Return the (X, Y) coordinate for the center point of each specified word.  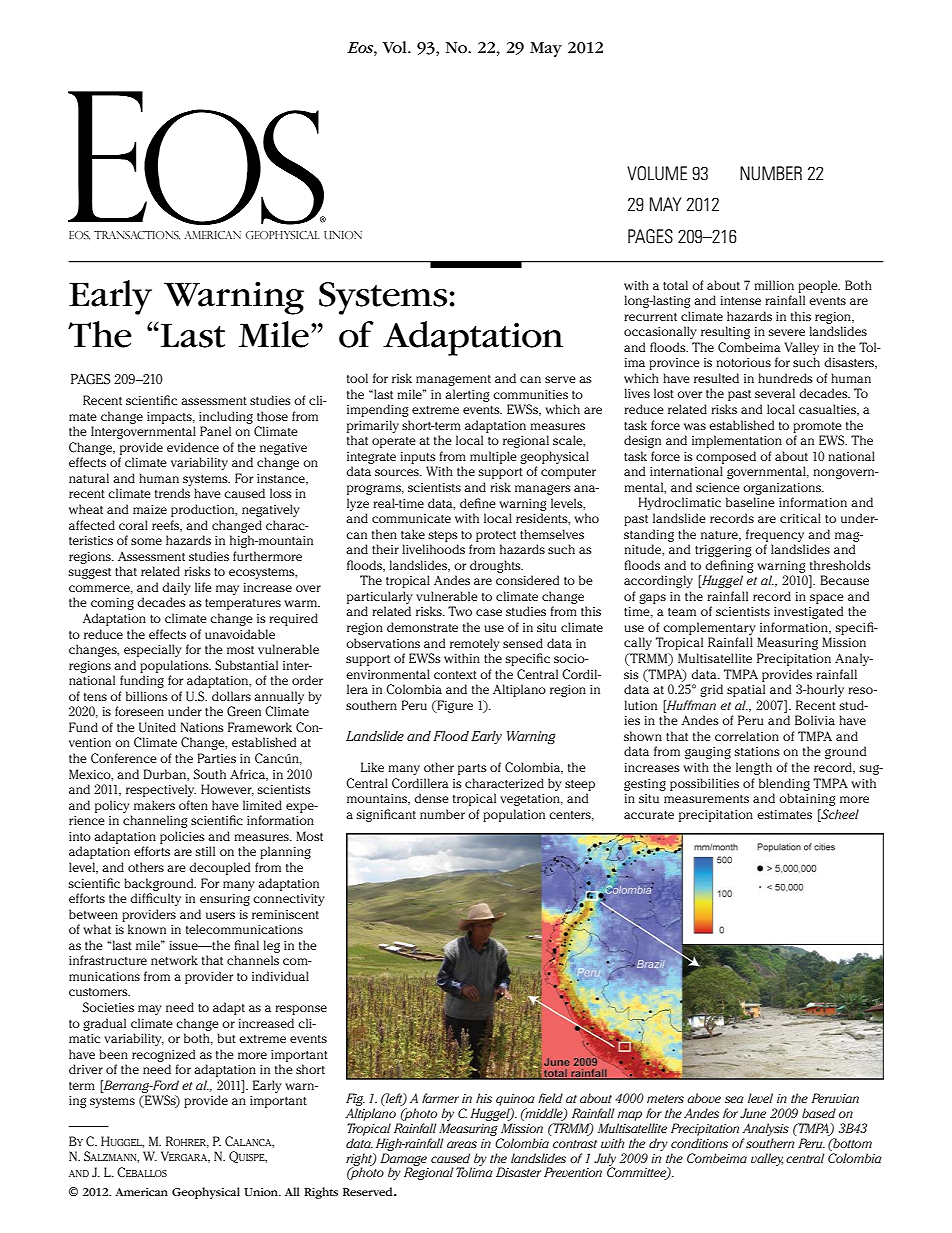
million (774, 285)
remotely (475, 644)
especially (153, 650)
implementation (737, 441)
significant (386, 815)
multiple (493, 457)
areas (462, 1144)
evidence (193, 447)
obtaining (807, 799)
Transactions (137, 235)
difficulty (155, 899)
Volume (657, 173)
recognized (163, 1055)
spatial (746, 690)
